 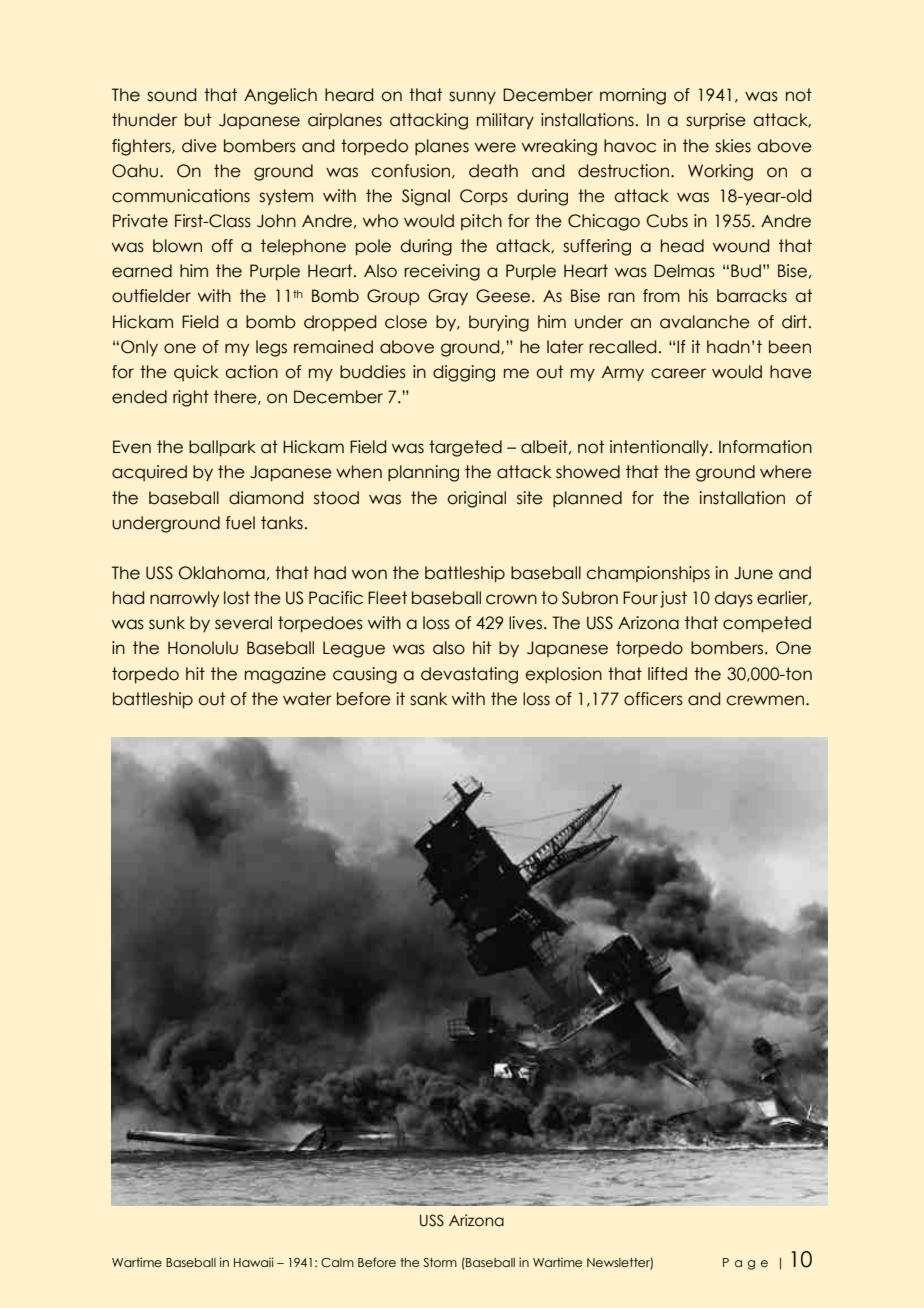 I want to click on Hawaii, so click(x=254, y=1262).
